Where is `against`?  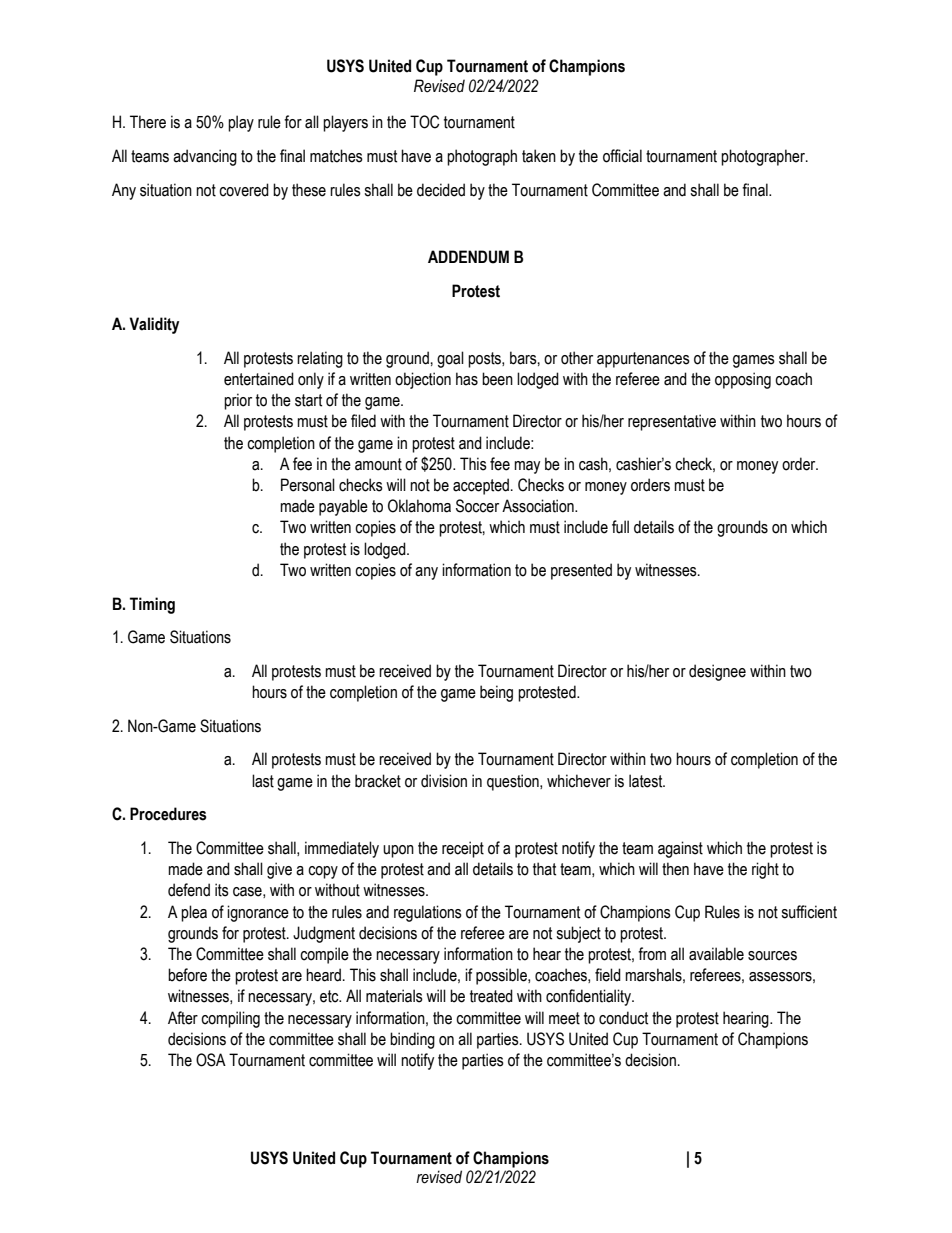 against is located at coordinates (680, 849).
